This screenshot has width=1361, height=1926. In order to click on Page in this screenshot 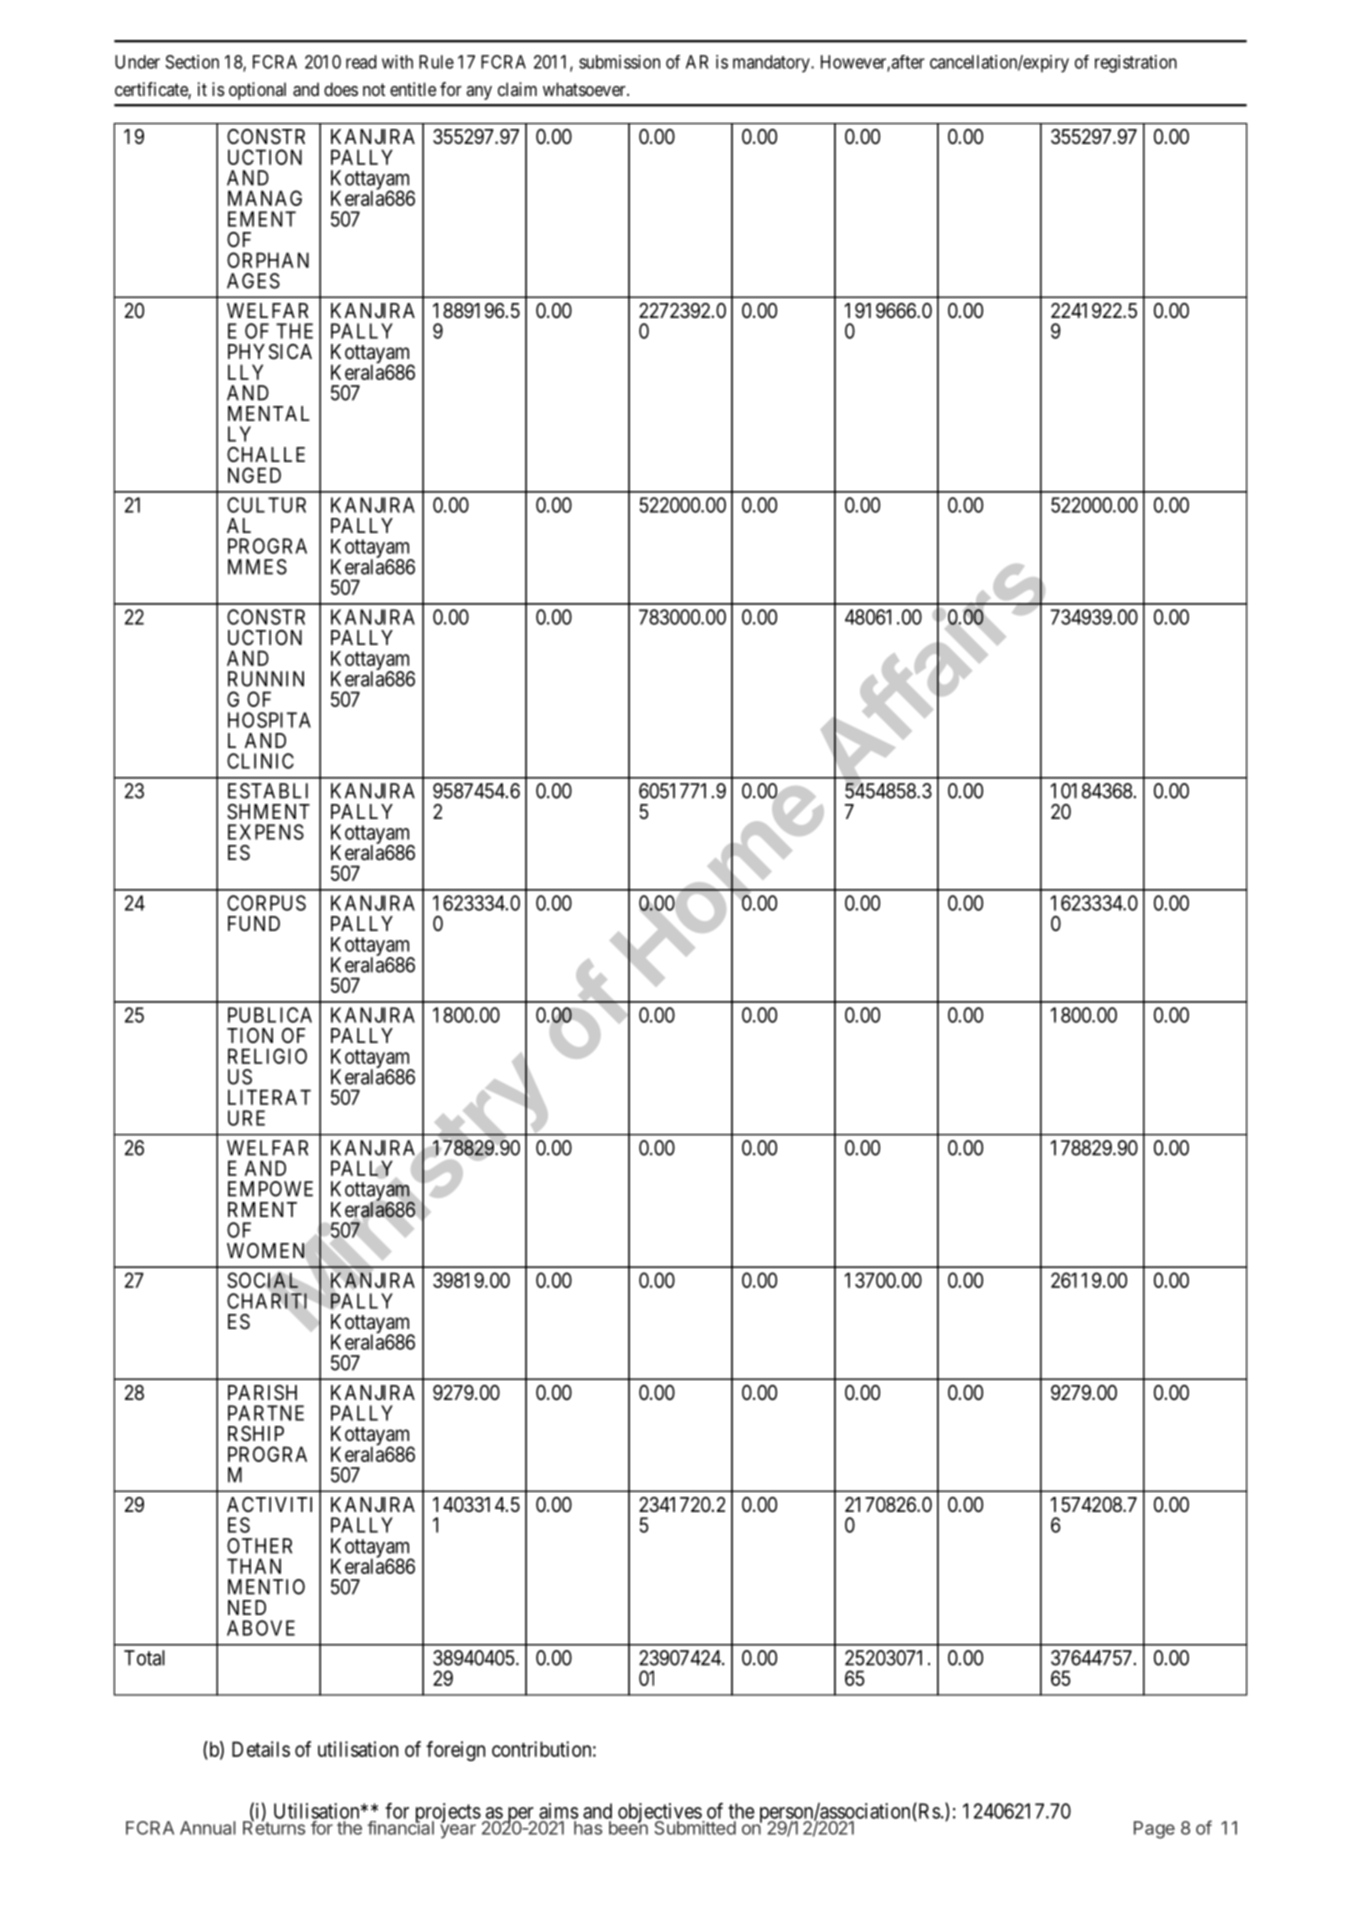, I will do `click(1154, 1830)`.
